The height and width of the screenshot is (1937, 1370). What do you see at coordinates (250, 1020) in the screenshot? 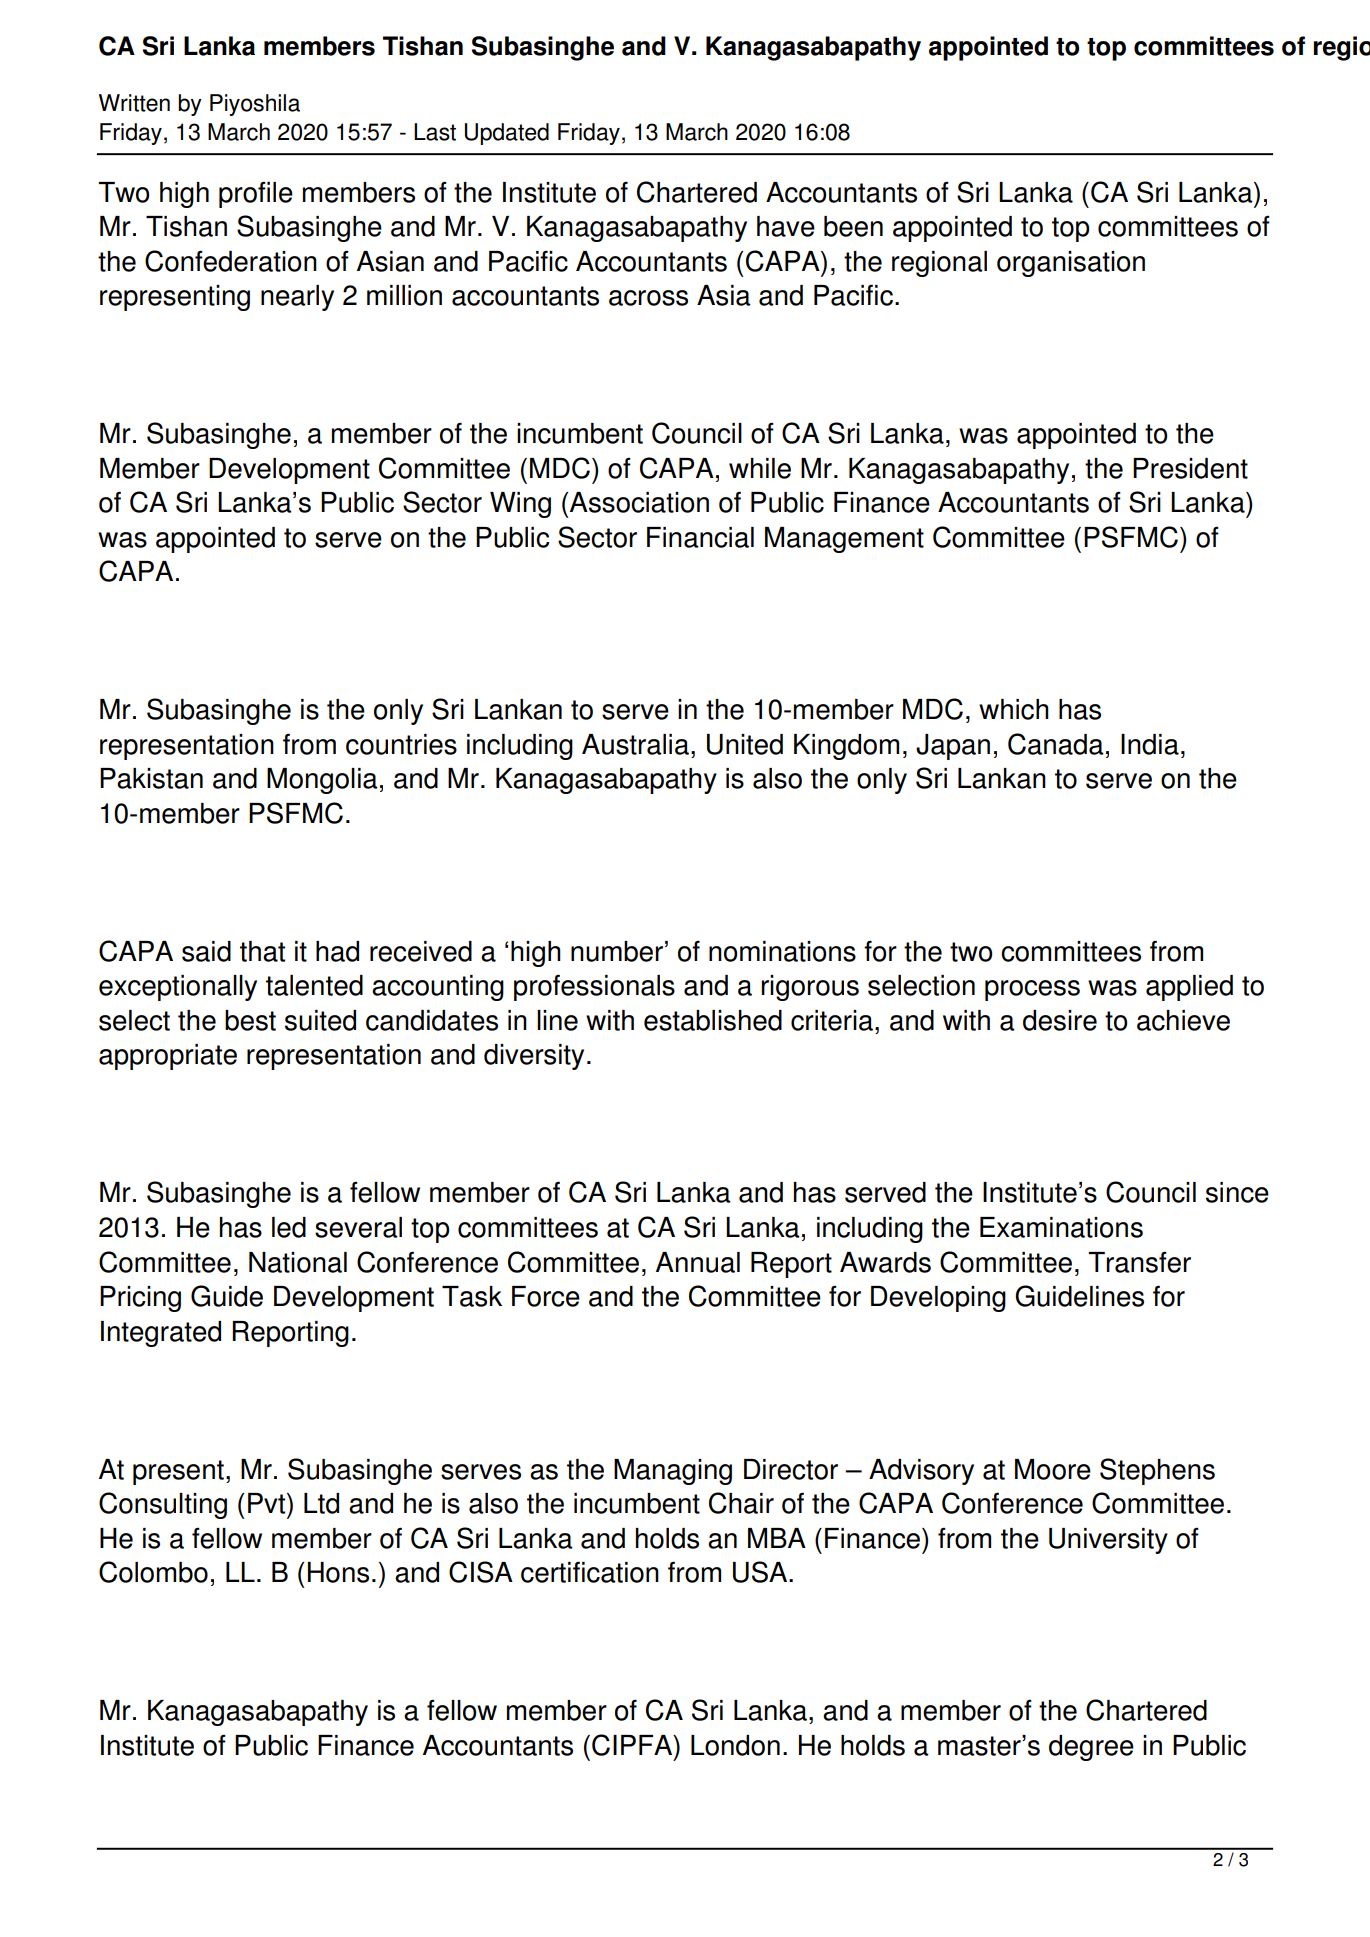
I see `best` at bounding box center [250, 1020].
